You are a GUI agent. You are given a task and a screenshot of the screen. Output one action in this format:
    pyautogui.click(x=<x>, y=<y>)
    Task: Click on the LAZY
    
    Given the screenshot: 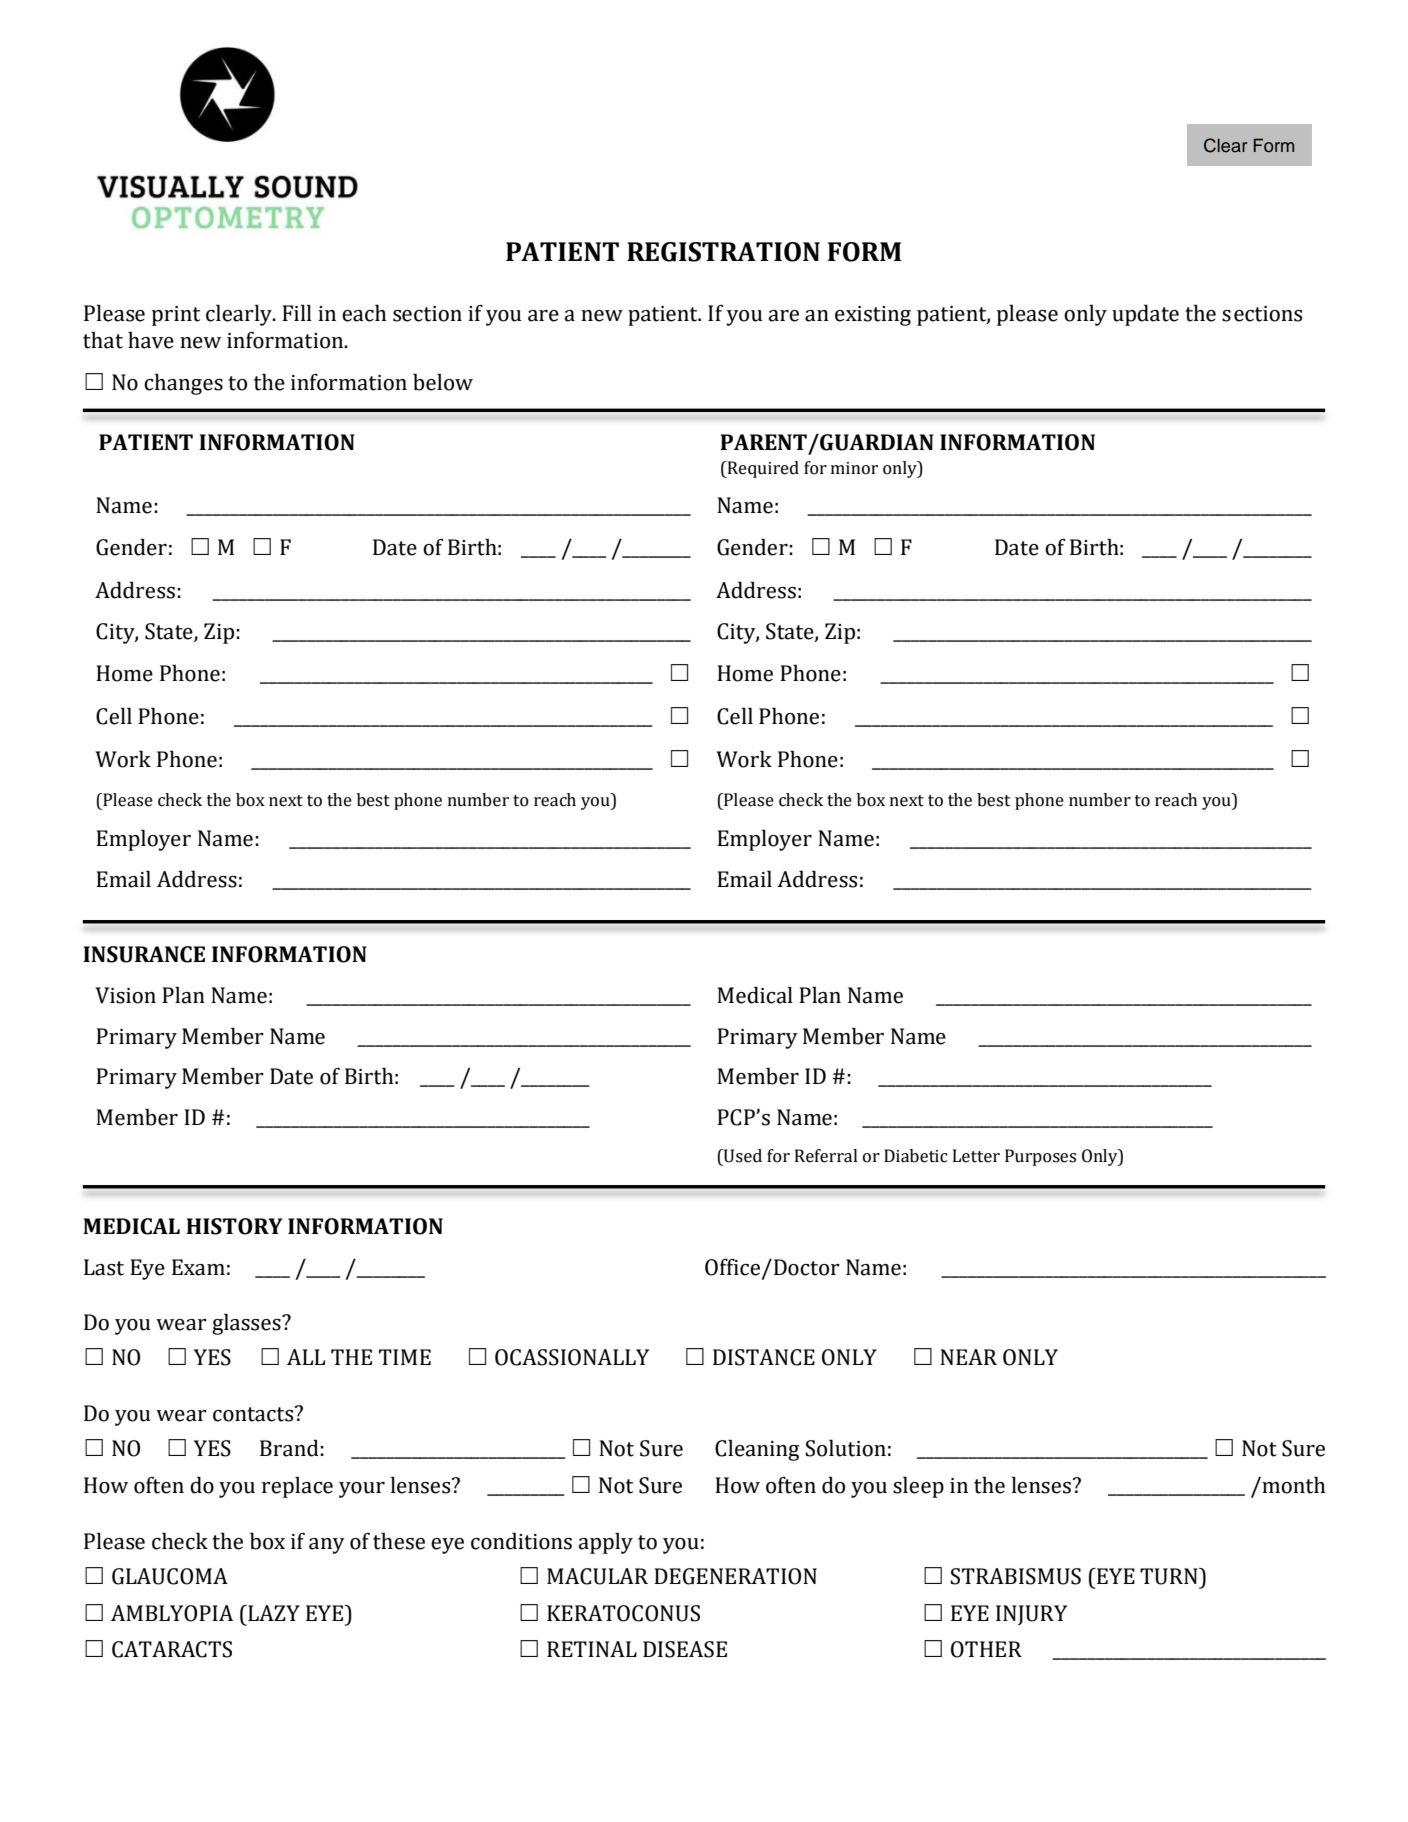 What is the action you would take?
    pyautogui.click(x=273, y=1613)
